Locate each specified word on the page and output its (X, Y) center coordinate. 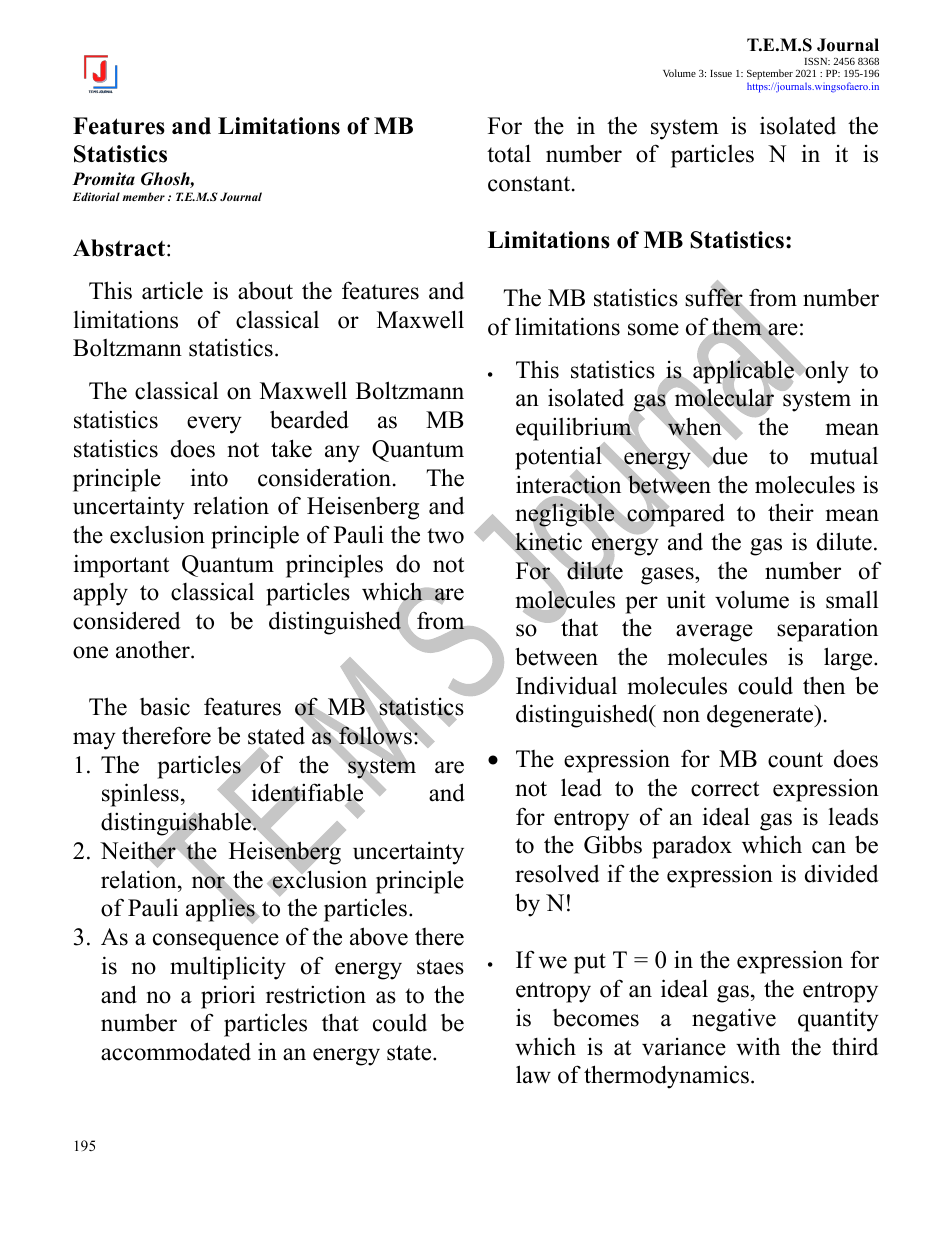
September (770, 76)
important (121, 566)
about (265, 291)
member (143, 196)
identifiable (307, 794)
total (509, 153)
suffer (715, 298)
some (653, 329)
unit (686, 600)
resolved (557, 873)
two (445, 536)
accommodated (176, 1051)
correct (725, 789)
